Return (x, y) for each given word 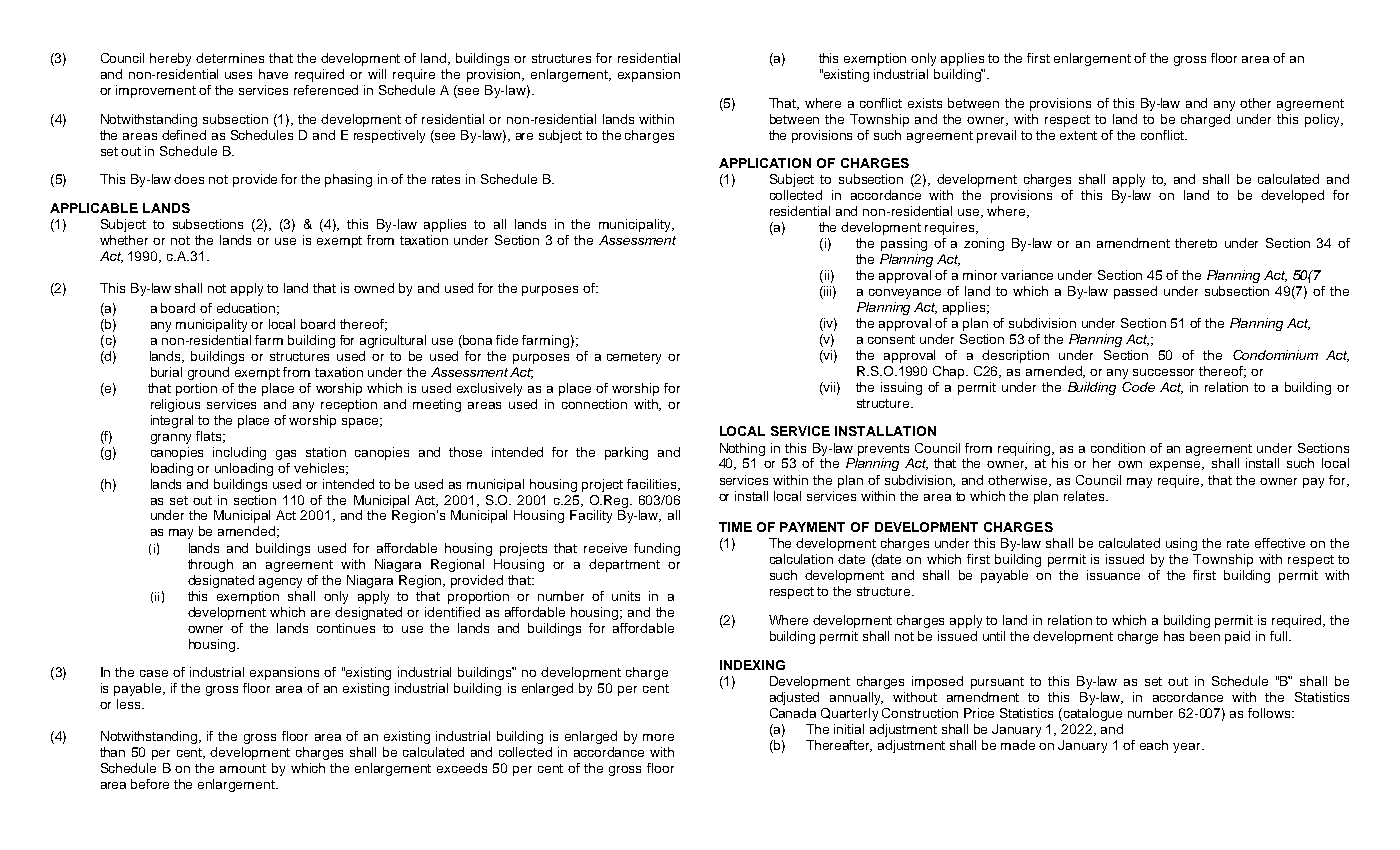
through (210, 565)
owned (374, 288)
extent (1078, 135)
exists (925, 103)
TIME (735, 527)
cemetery (634, 358)
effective (1280, 543)
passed (1135, 292)
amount (243, 768)
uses (238, 75)
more (658, 737)
